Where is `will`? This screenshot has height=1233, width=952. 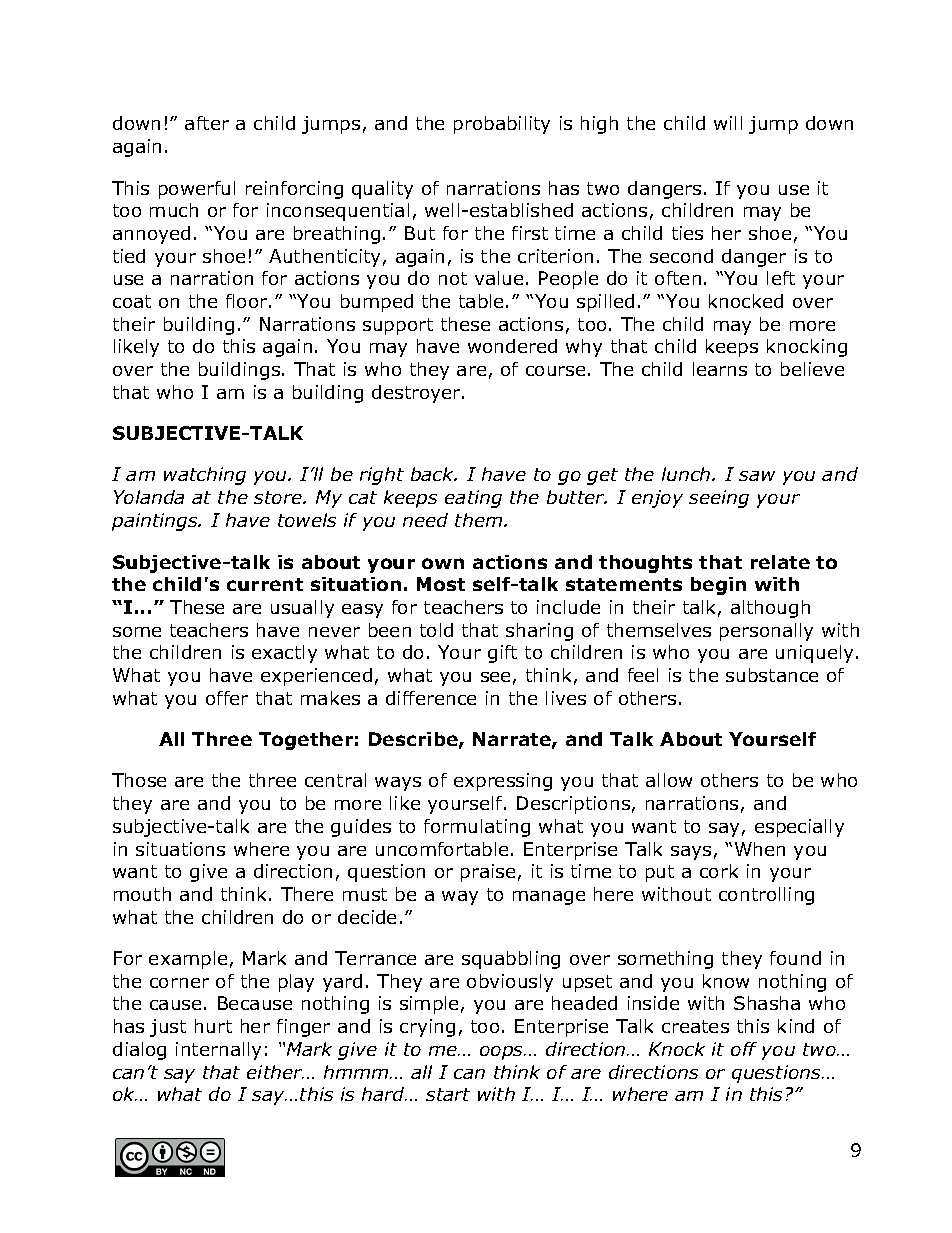
will is located at coordinates (728, 123).
